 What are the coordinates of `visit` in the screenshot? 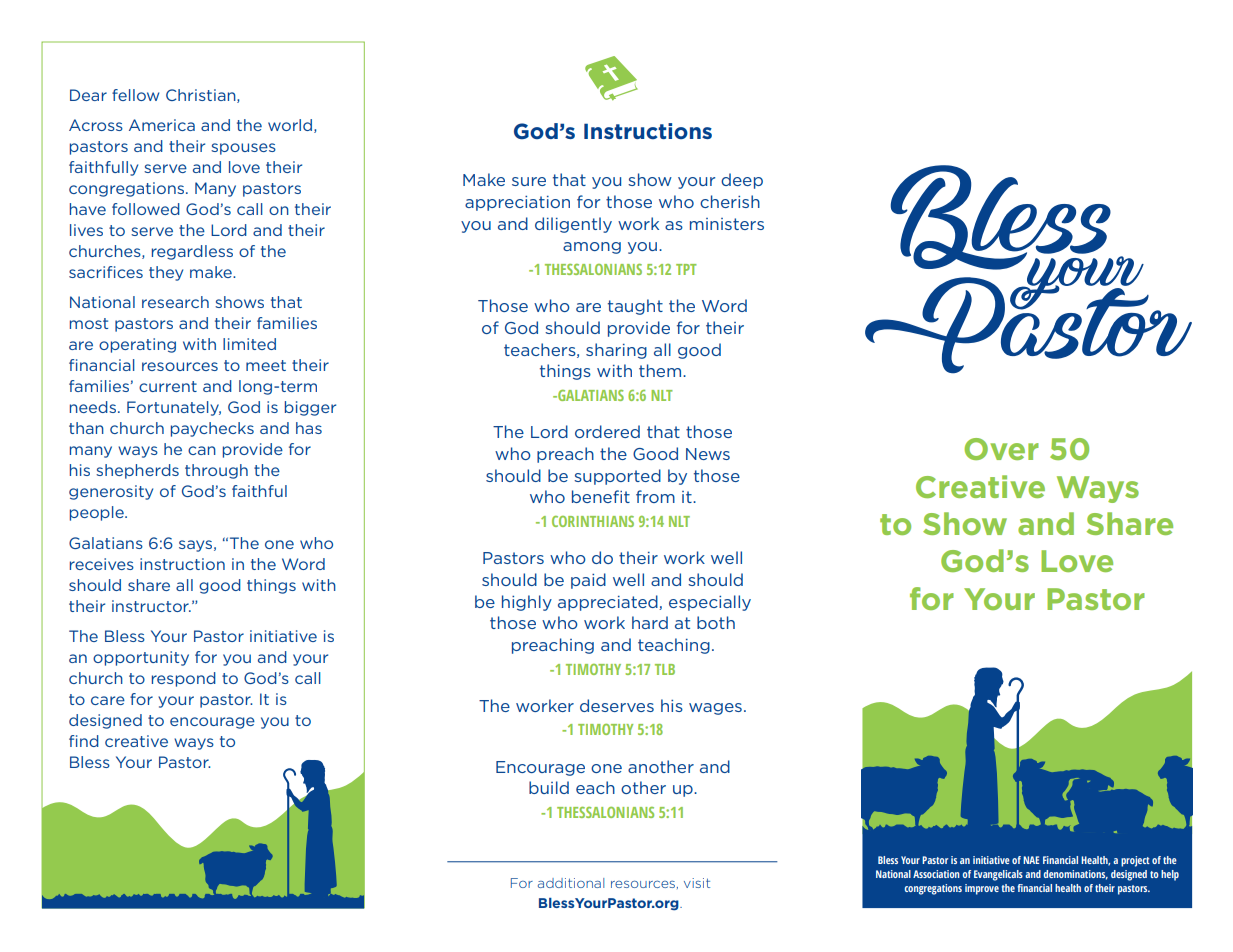 It's located at (697, 883).
